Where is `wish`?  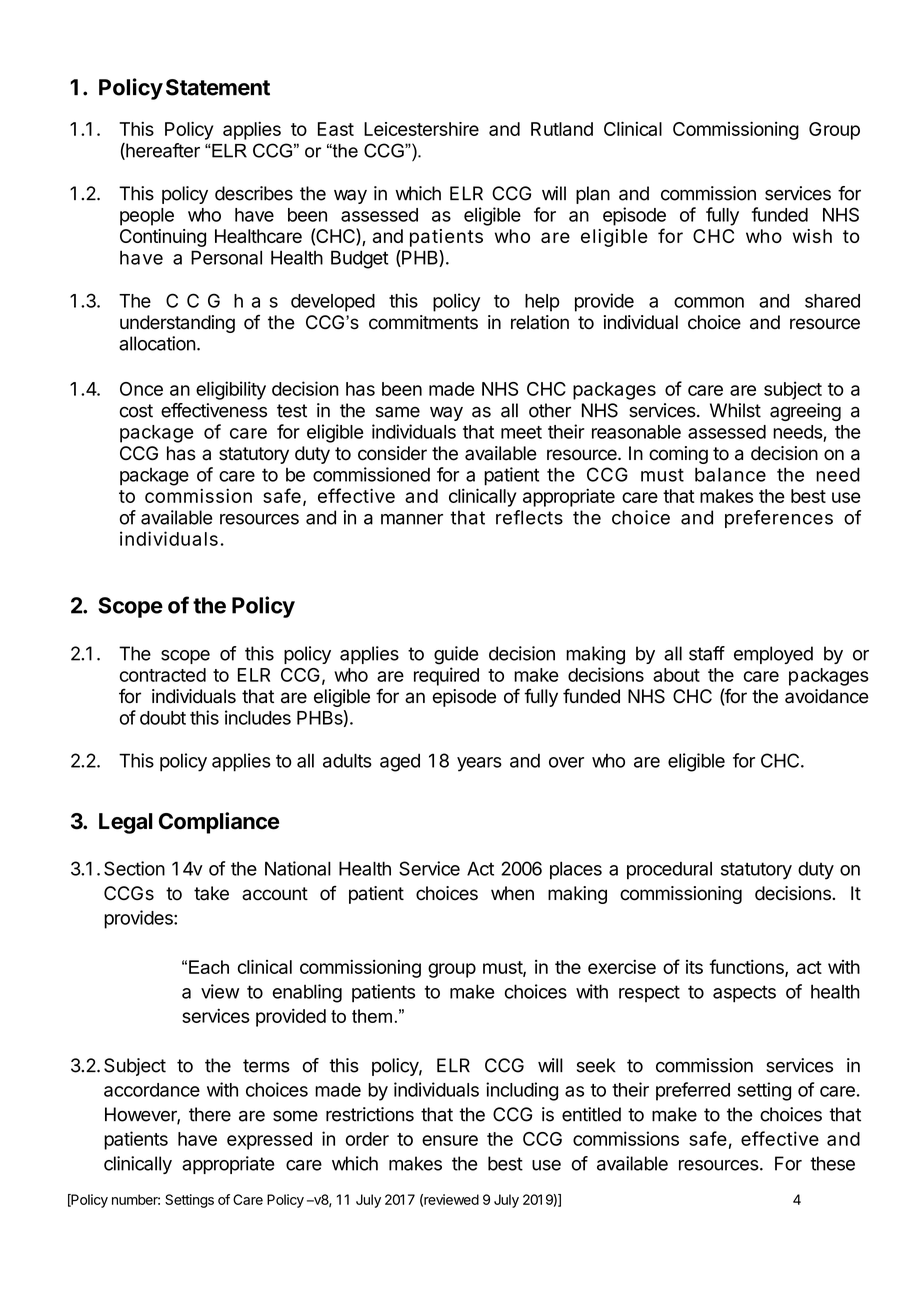 wish is located at coordinates (812, 236).
